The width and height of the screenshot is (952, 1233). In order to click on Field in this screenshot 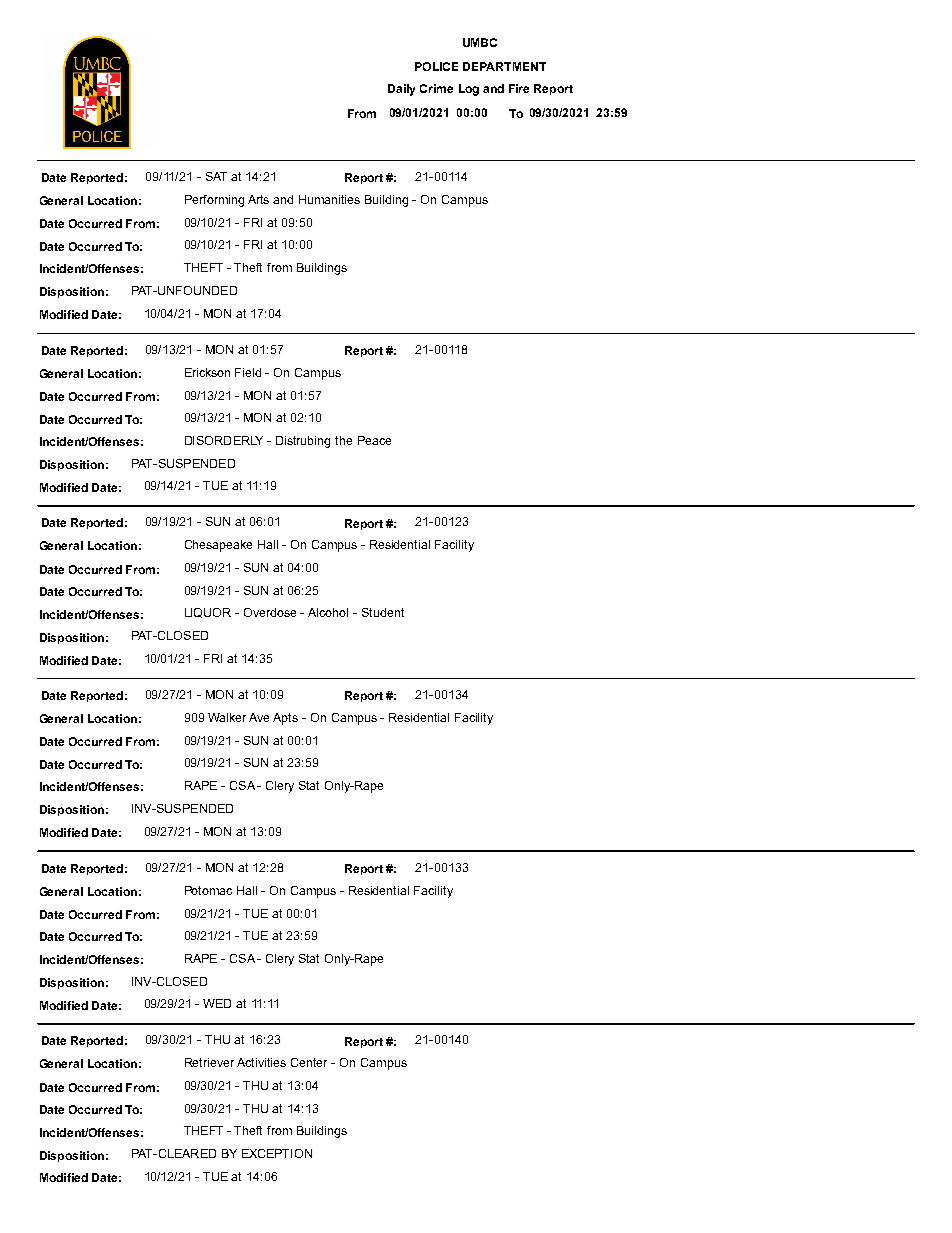, I will do `click(248, 372)`.
